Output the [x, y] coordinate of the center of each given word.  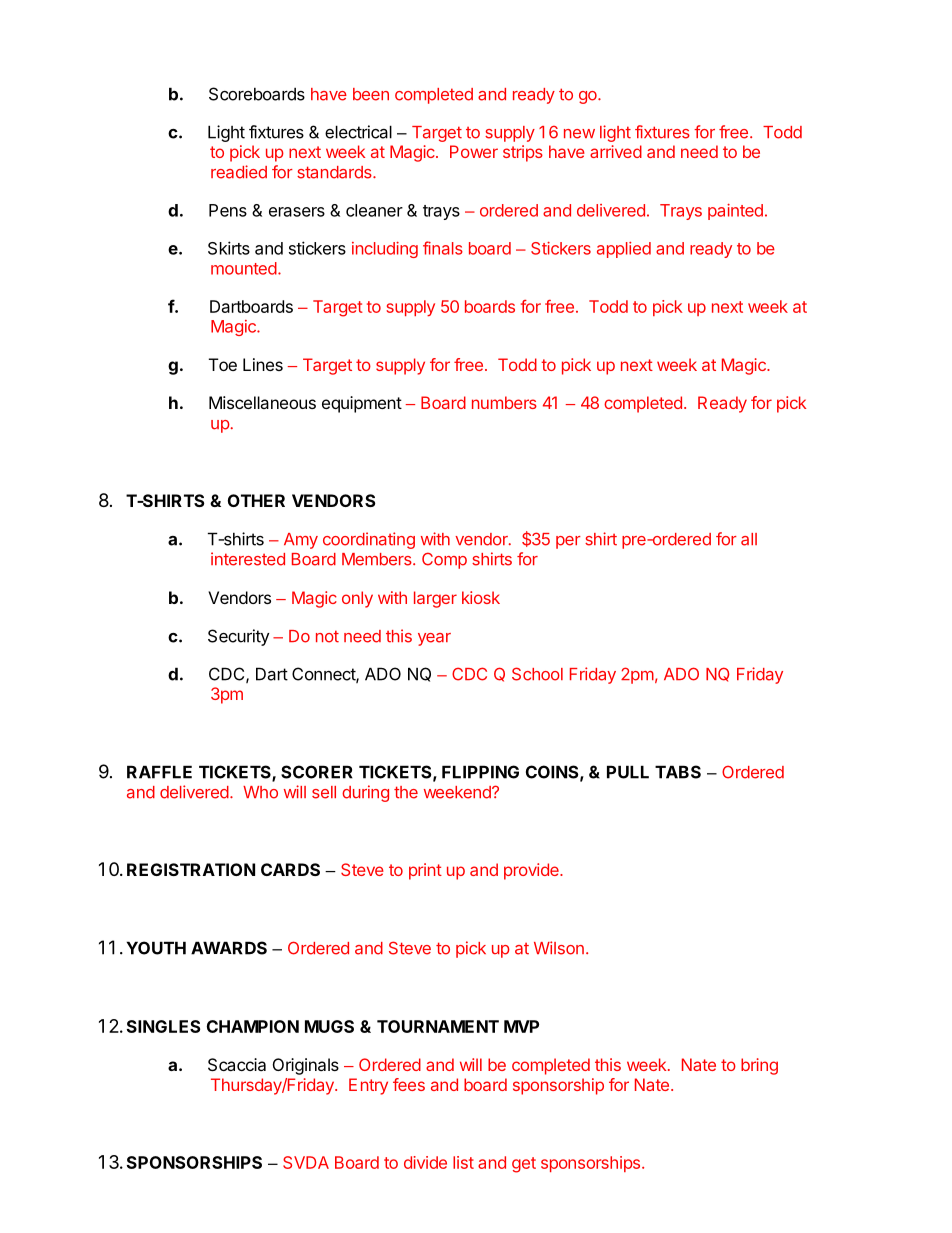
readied [239, 172]
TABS [678, 772]
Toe [223, 364]
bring [759, 1066]
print [425, 871]
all [749, 539]
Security [238, 637]
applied [624, 250]
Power [474, 151]
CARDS [290, 869]
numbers [504, 402]
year [434, 639]
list [463, 1162]
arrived [616, 151]
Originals [306, 1066]
